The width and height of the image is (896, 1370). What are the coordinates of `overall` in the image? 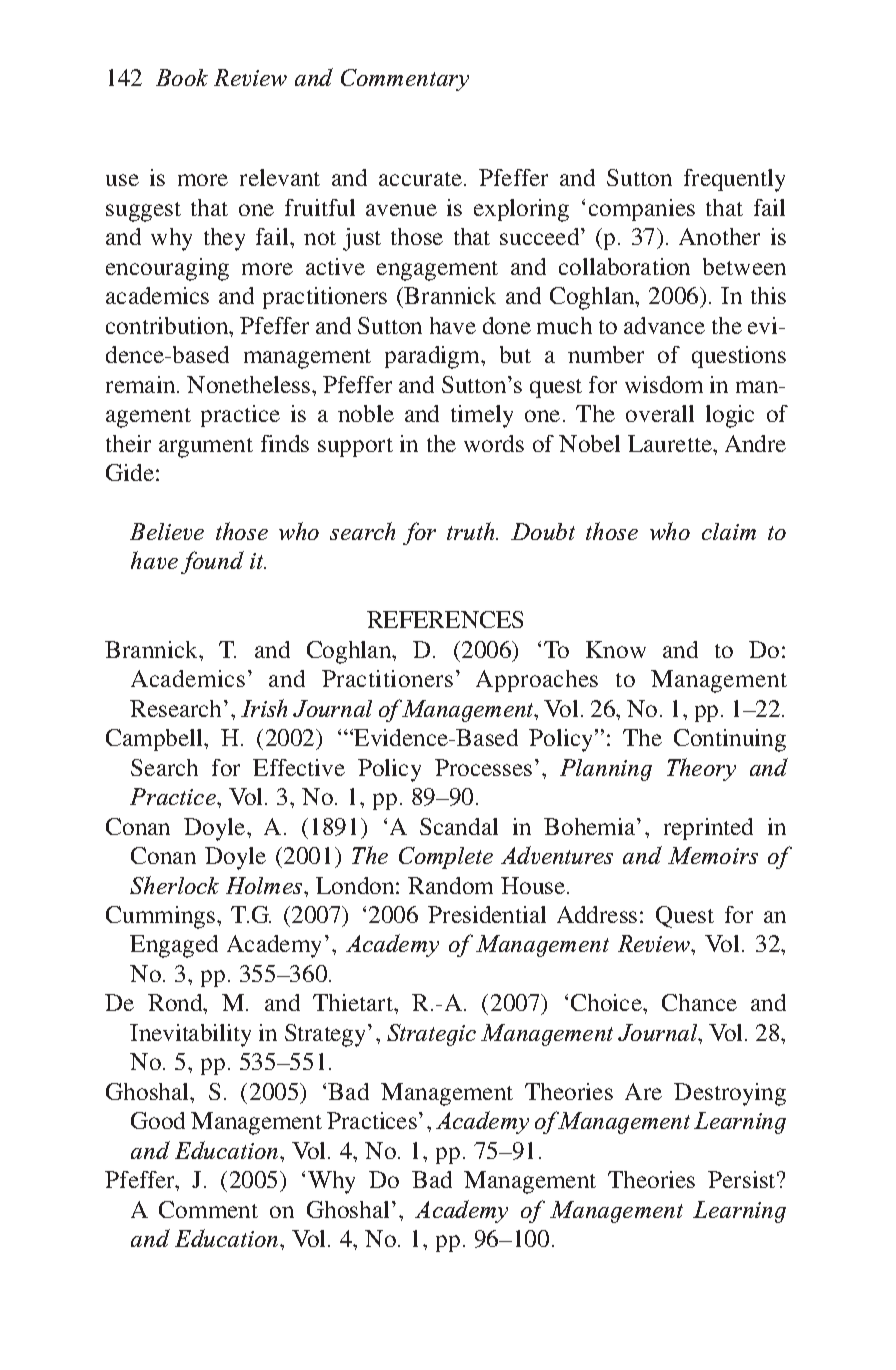 It's located at (660, 413).
